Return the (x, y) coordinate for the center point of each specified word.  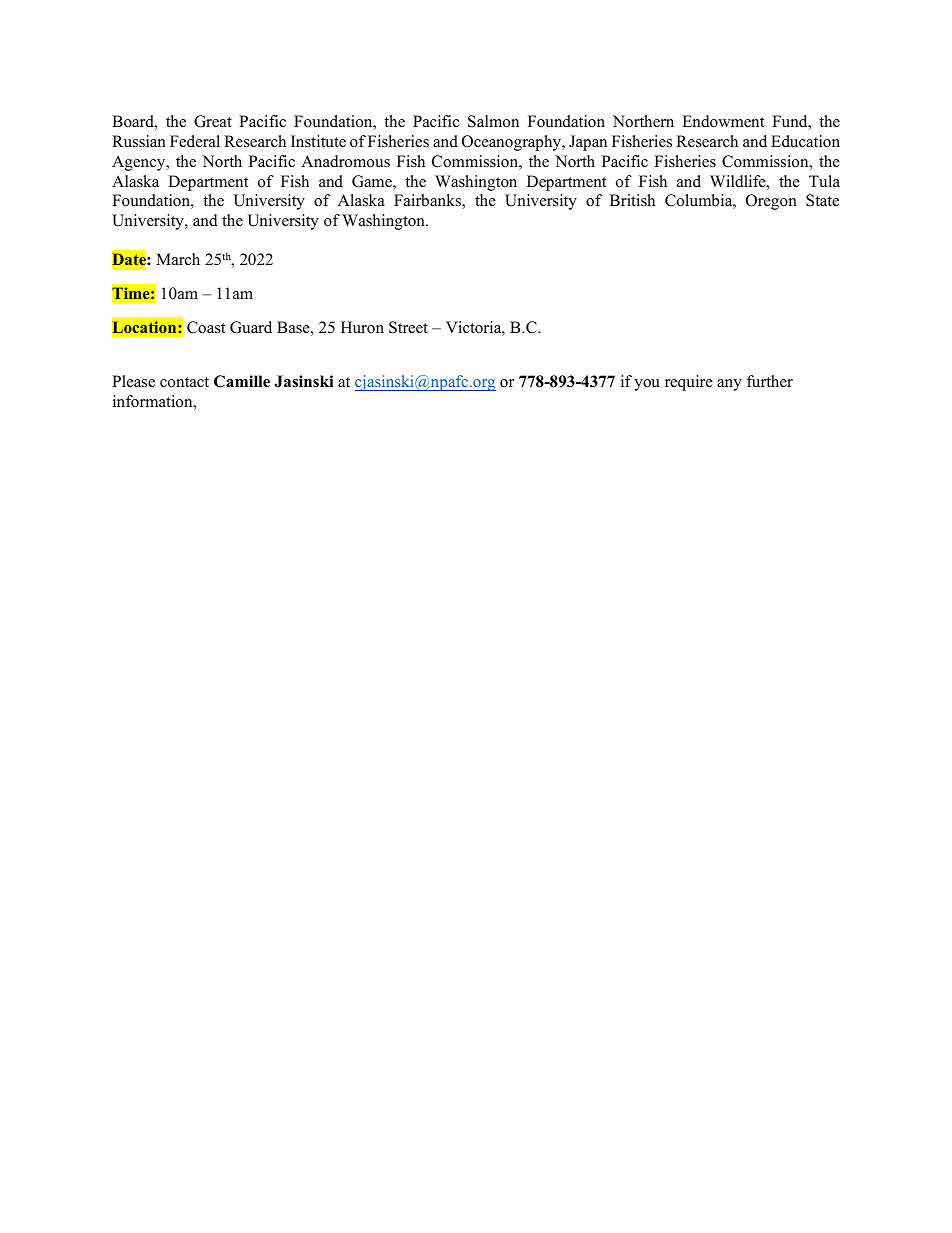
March (178, 259)
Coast (206, 327)
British (632, 200)
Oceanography (512, 143)
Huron (362, 327)
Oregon (771, 202)
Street (408, 327)
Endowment (723, 121)
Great (213, 121)
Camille (242, 381)
